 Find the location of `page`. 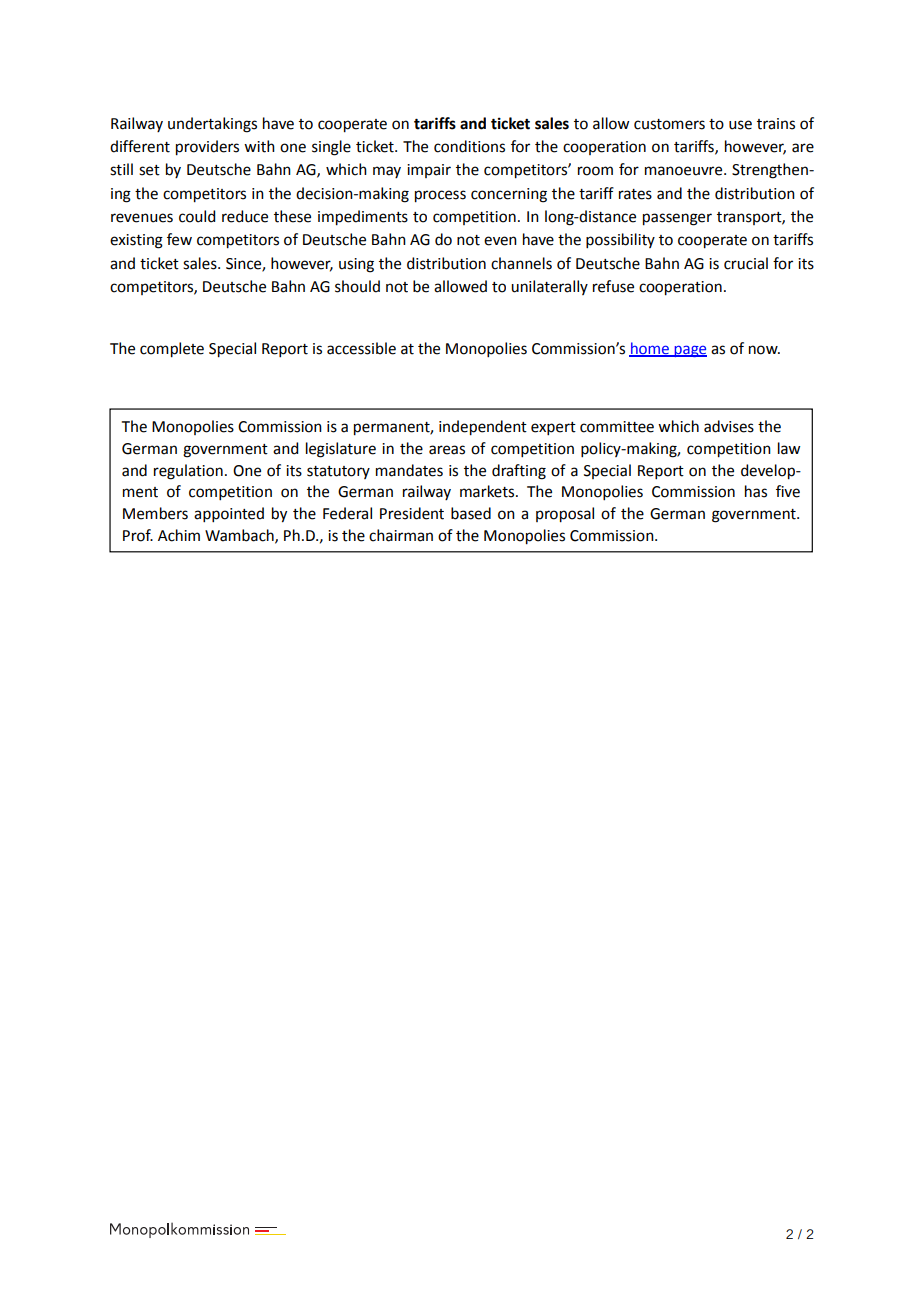

page is located at coordinates (689, 351).
